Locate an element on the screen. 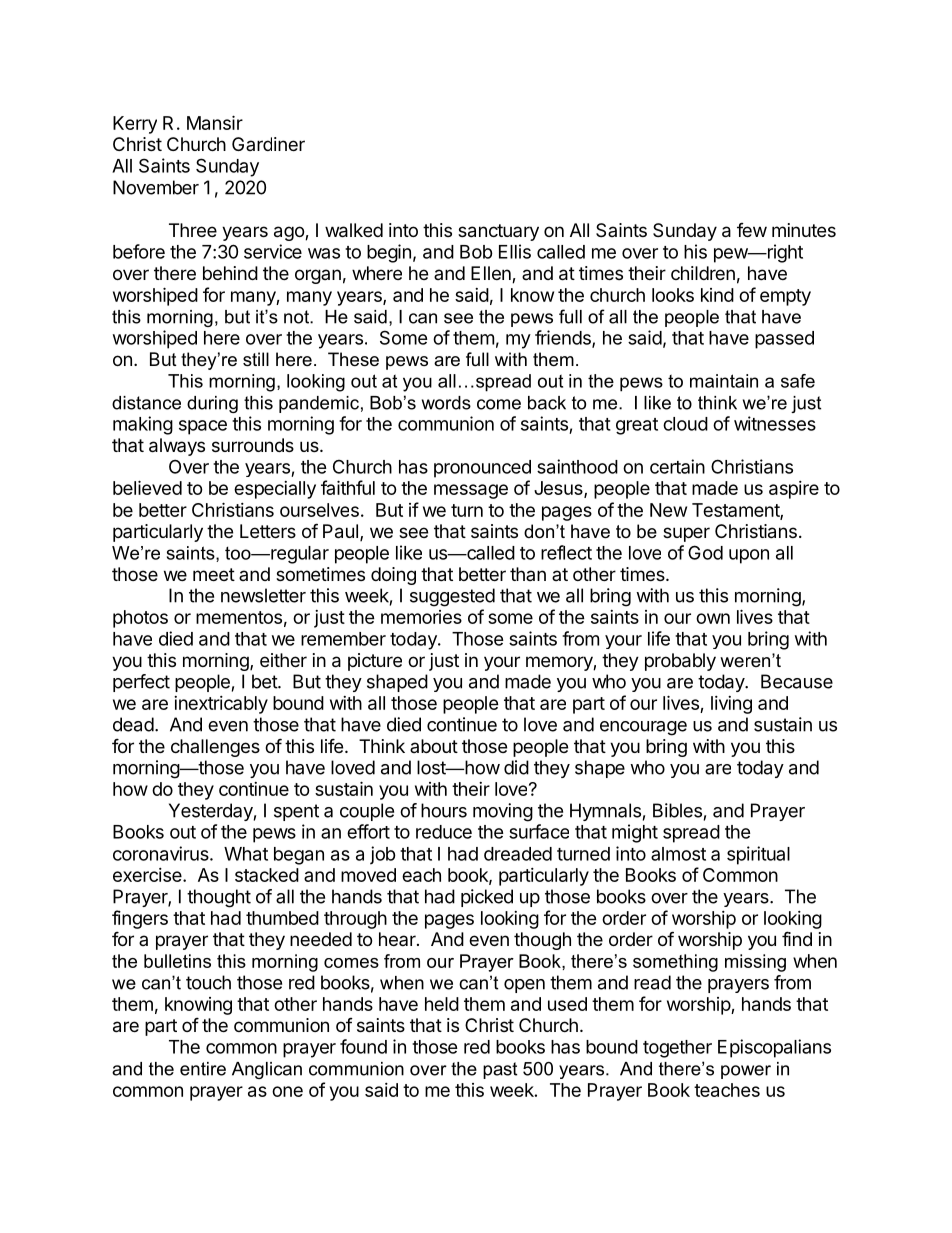  certain is located at coordinates (677, 466).
